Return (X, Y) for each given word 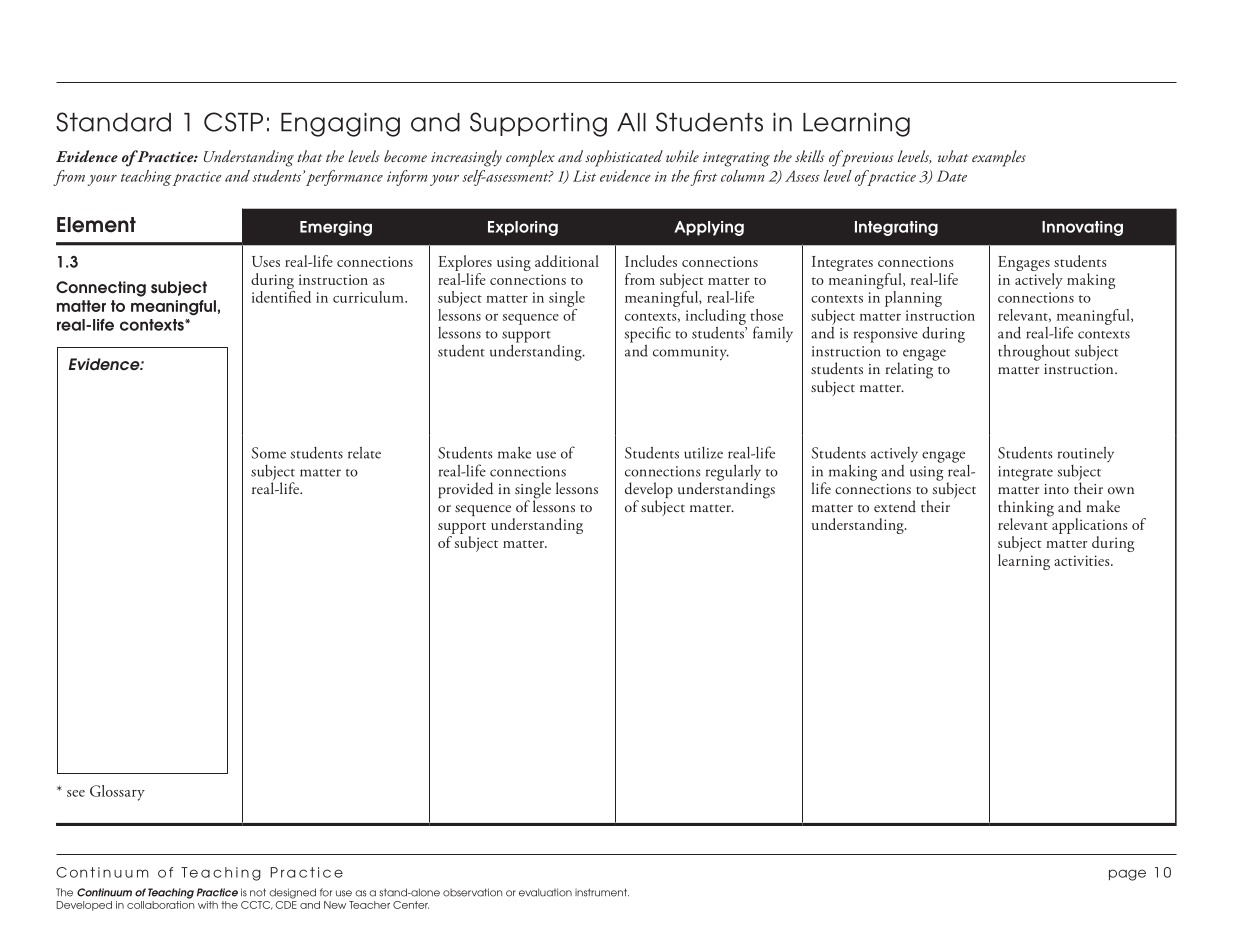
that (309, 156)
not (258, 892)
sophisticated (624, 158)
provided (465, 490)
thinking (1026, 509)
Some (268, 453)
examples (999, 158)
